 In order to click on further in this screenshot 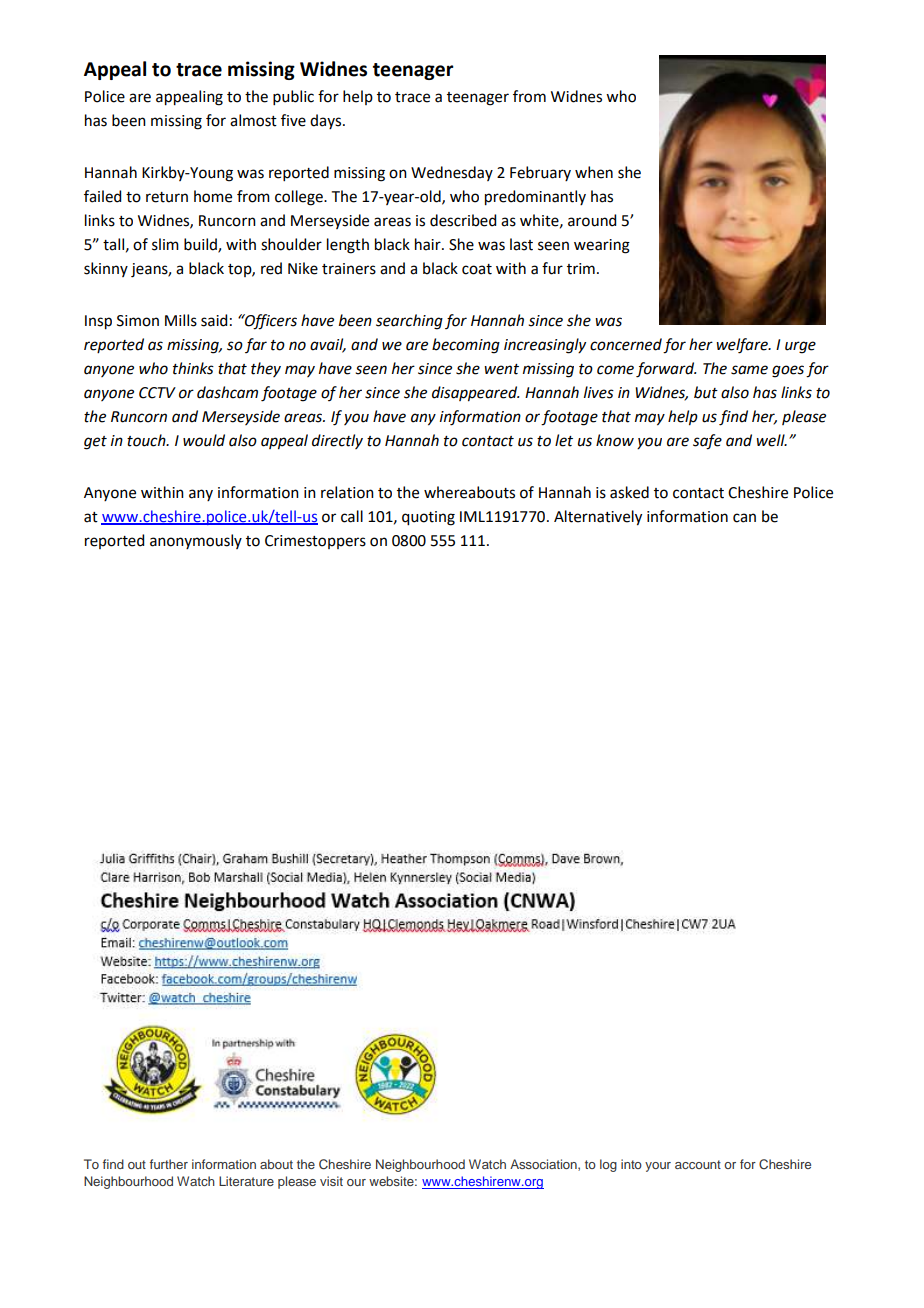, I will do `click(169, 1164)`.
